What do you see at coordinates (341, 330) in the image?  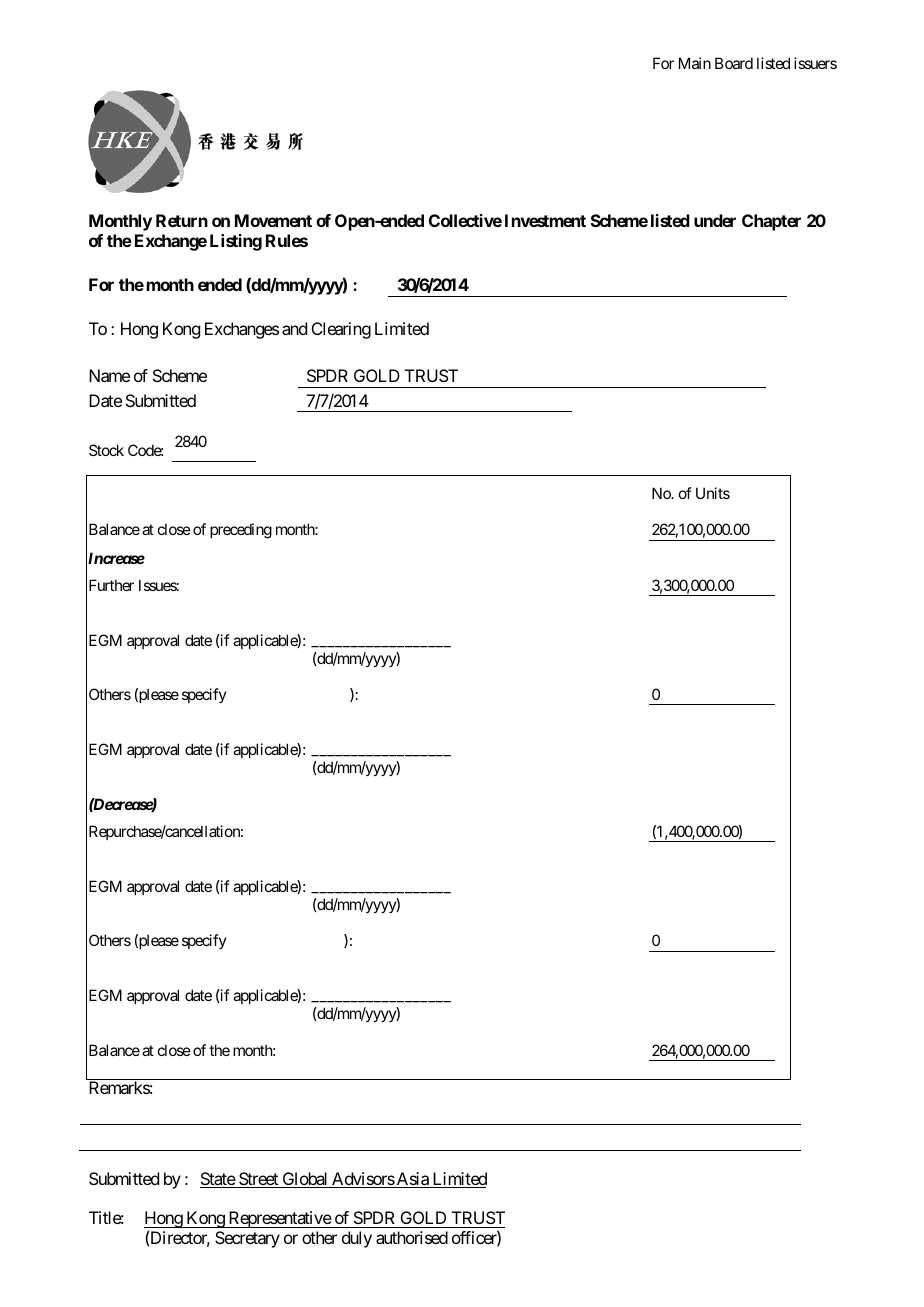 I see `Clearing` at bounding box center [341, 330].
